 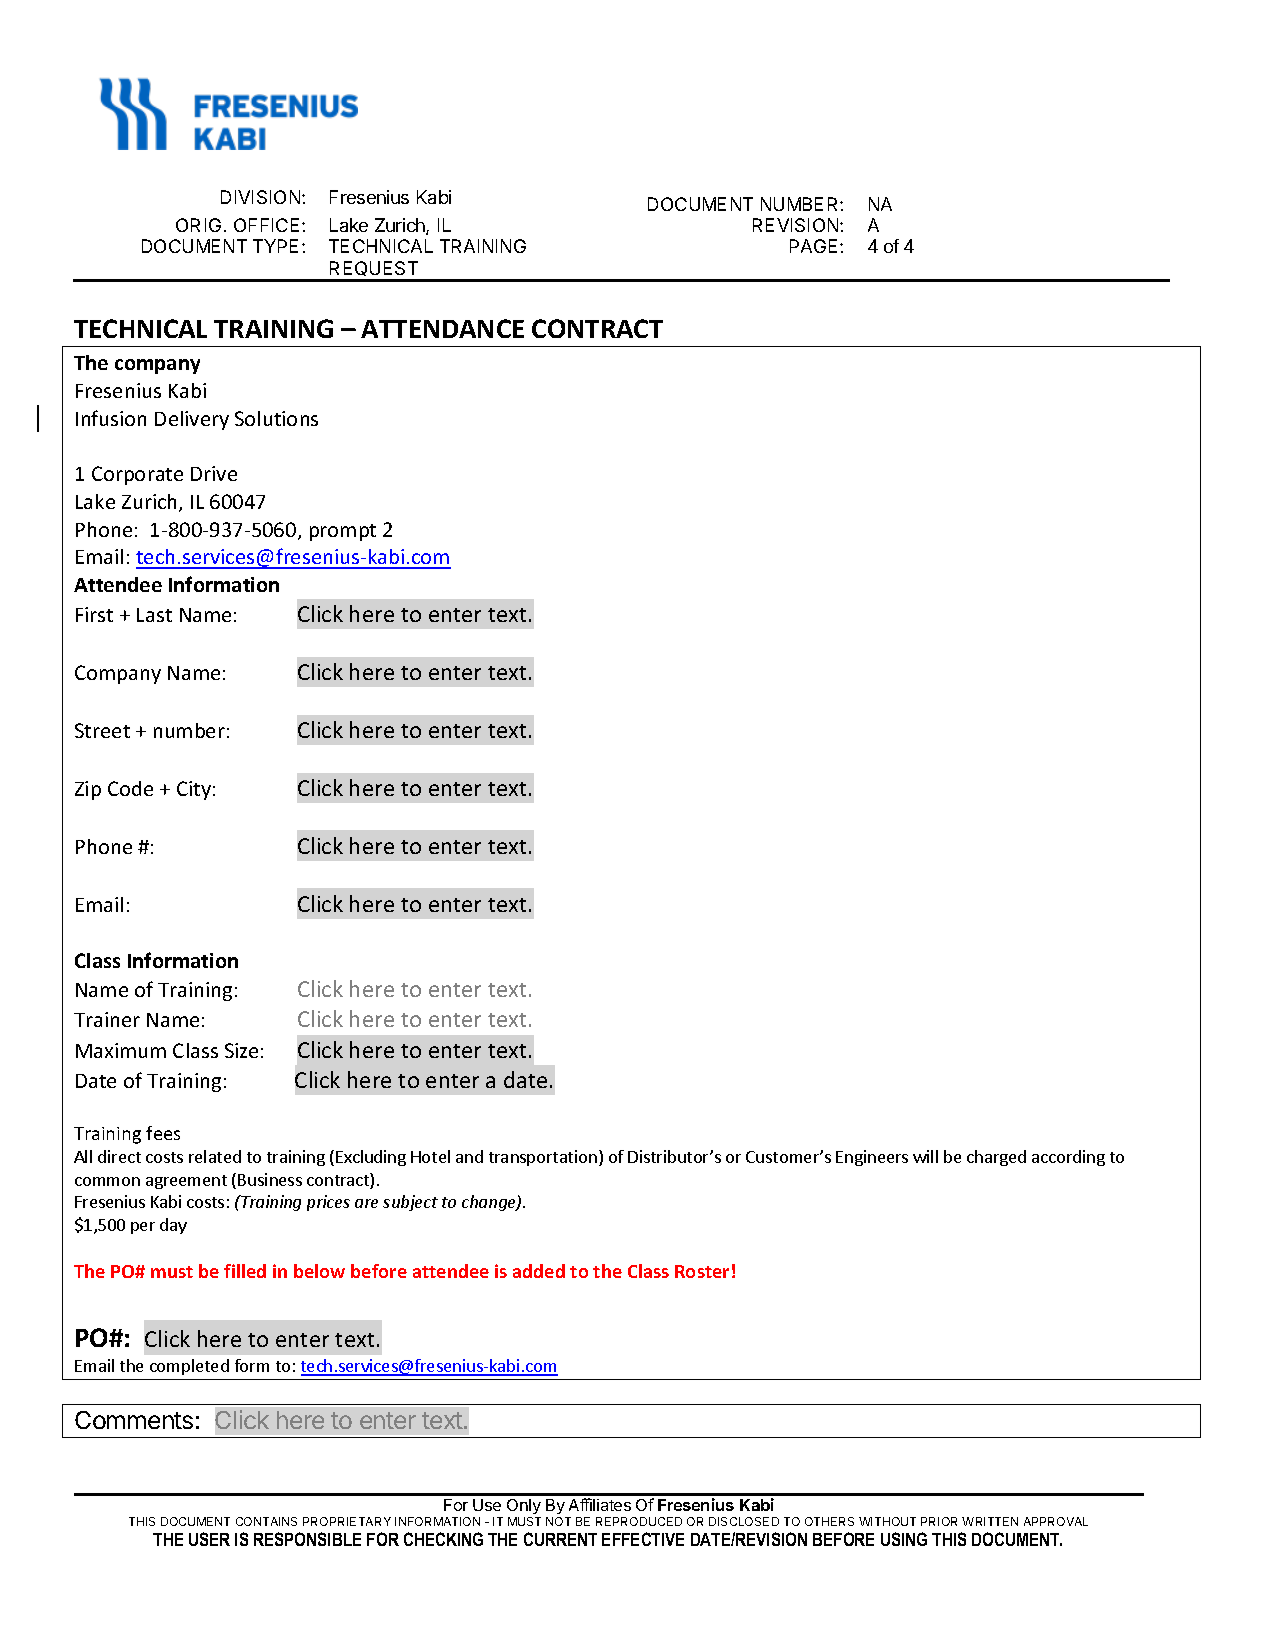 I want to click on Last, so click(x=154, y=615).
